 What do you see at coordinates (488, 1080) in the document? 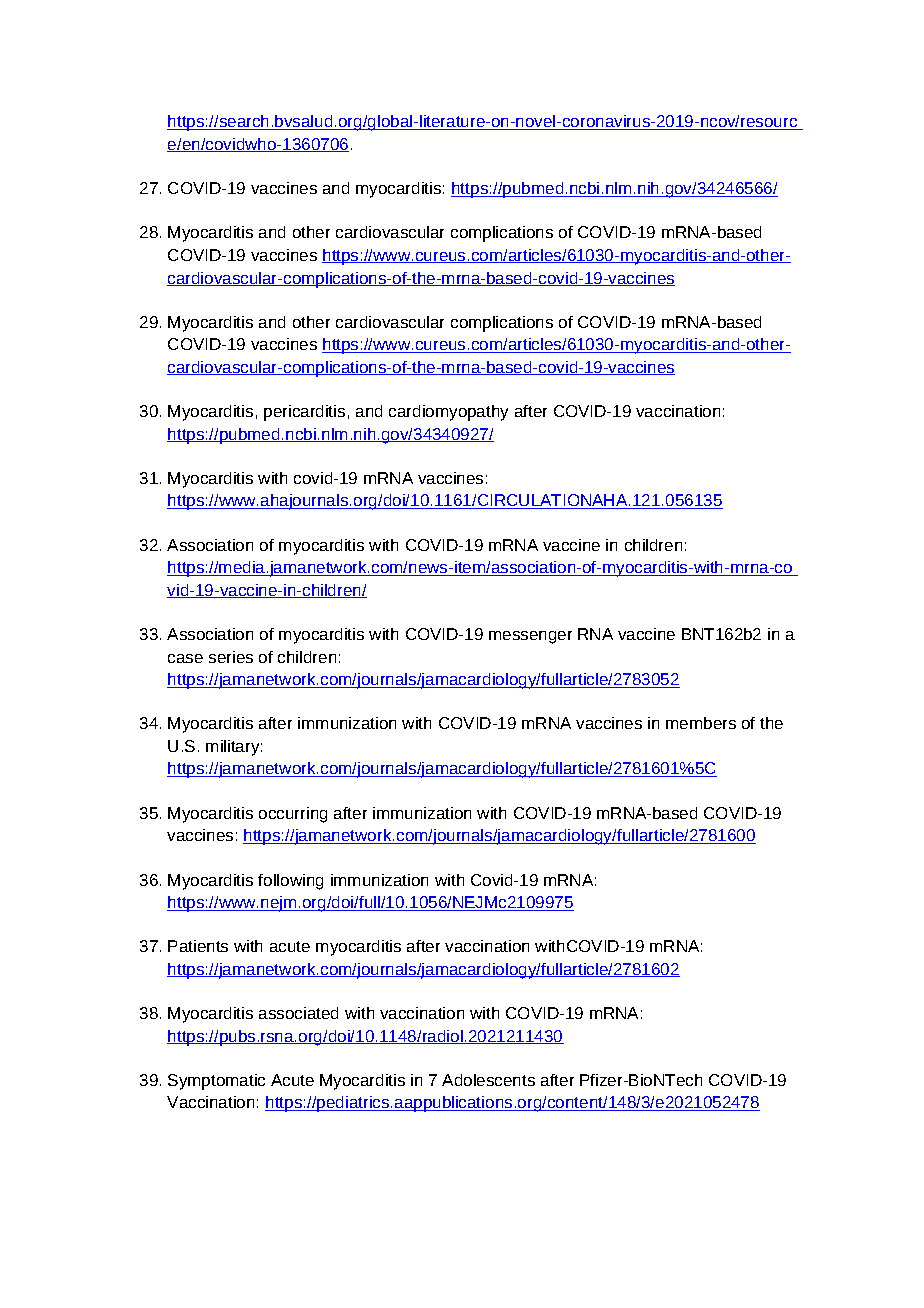
I see `Adolescents` at bounding box center [488, 1080].
